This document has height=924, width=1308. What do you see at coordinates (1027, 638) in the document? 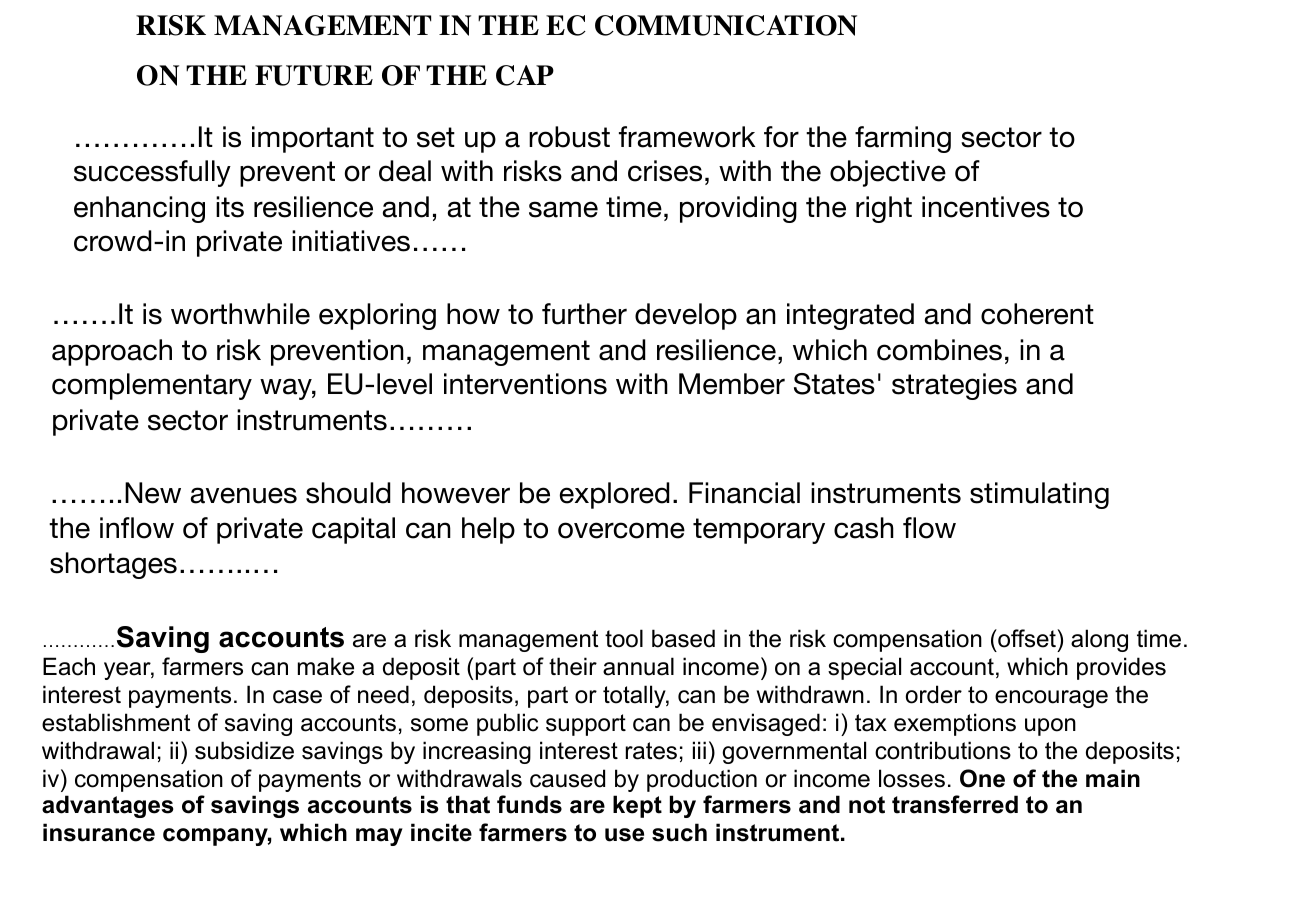
I see `offset` at bounding box center [1027, 638].
